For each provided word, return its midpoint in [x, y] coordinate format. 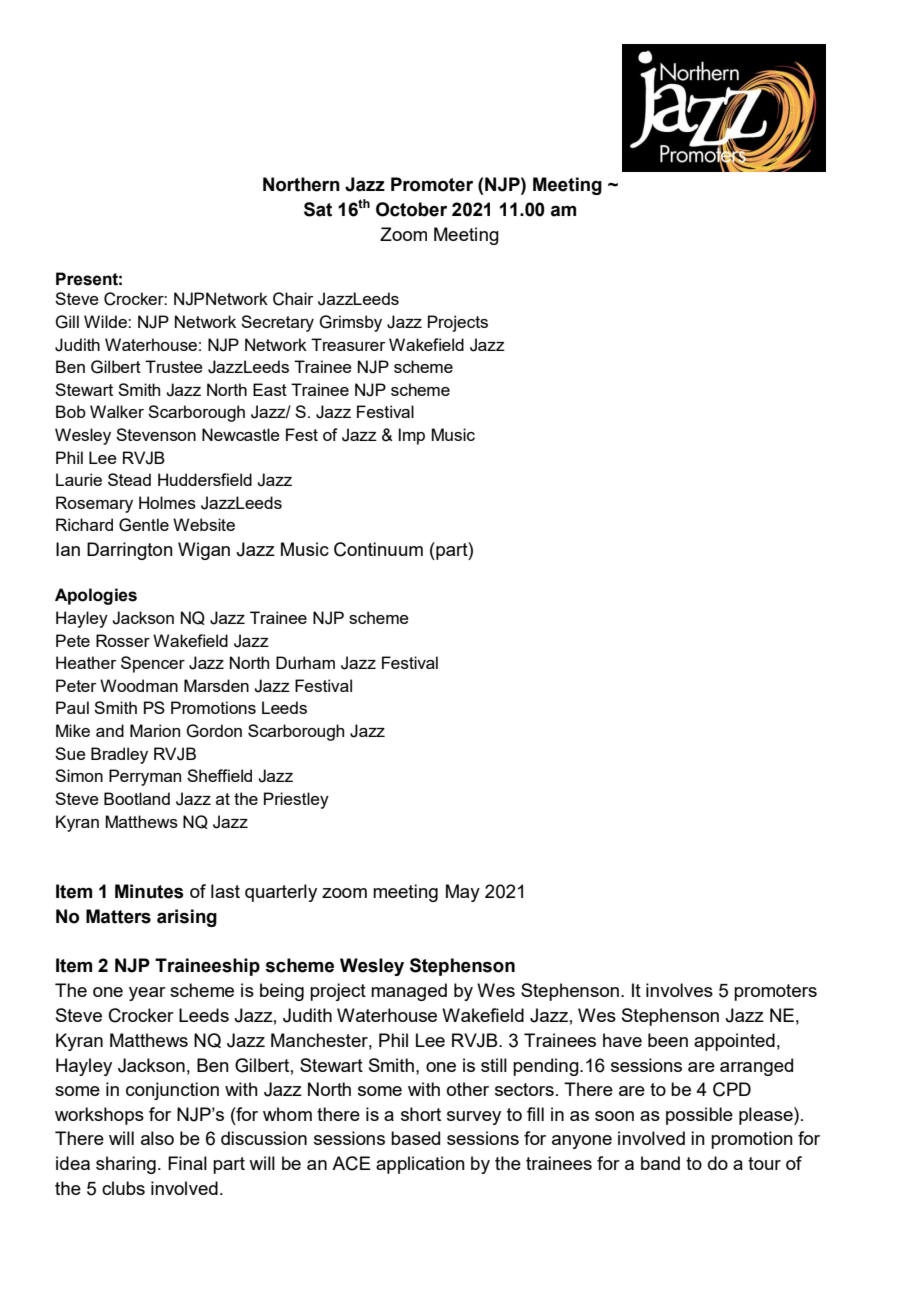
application [420, 1165]
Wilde [106, 321]
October [411, 209]
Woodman [139, 685]
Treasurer [348, 344]
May [463, 893]
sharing [126, 1165]
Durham [305, 662]
